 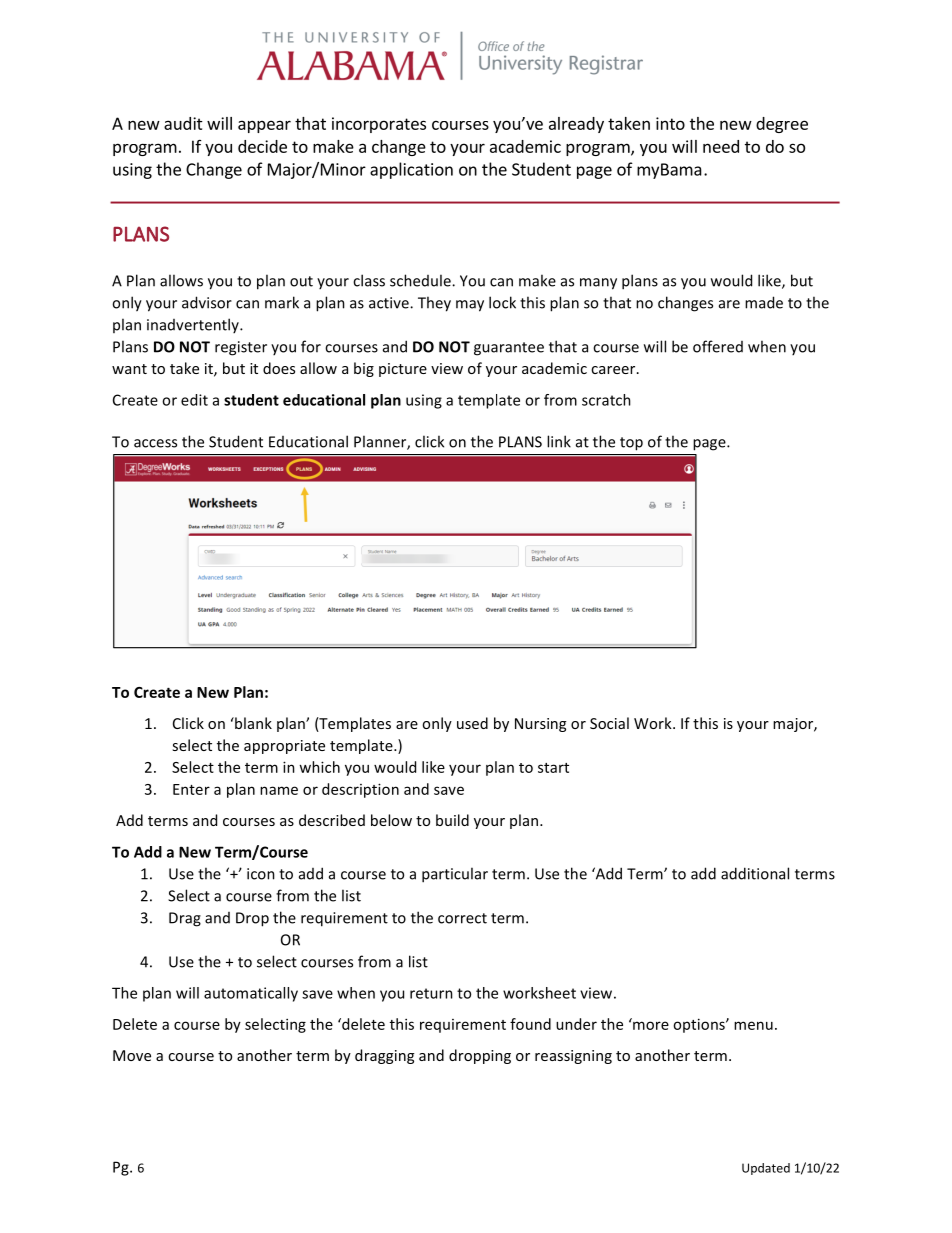 I want to click on icon, so click(x=261, y=874).
